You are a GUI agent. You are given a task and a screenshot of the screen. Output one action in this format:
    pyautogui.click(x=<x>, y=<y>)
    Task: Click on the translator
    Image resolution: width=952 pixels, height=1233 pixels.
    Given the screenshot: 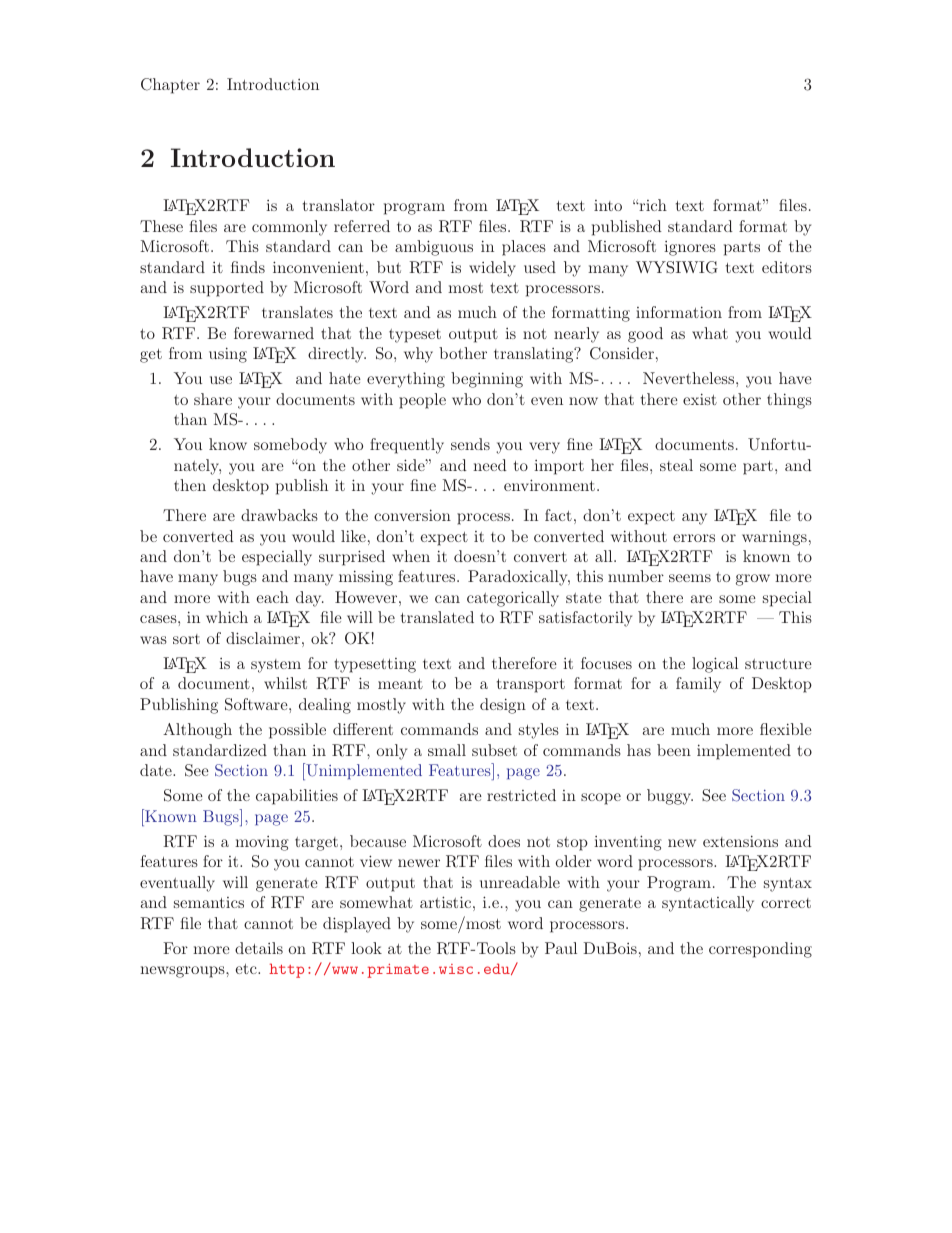 What is the action you would take?
    pyautogui.click(x=339, y=205)
